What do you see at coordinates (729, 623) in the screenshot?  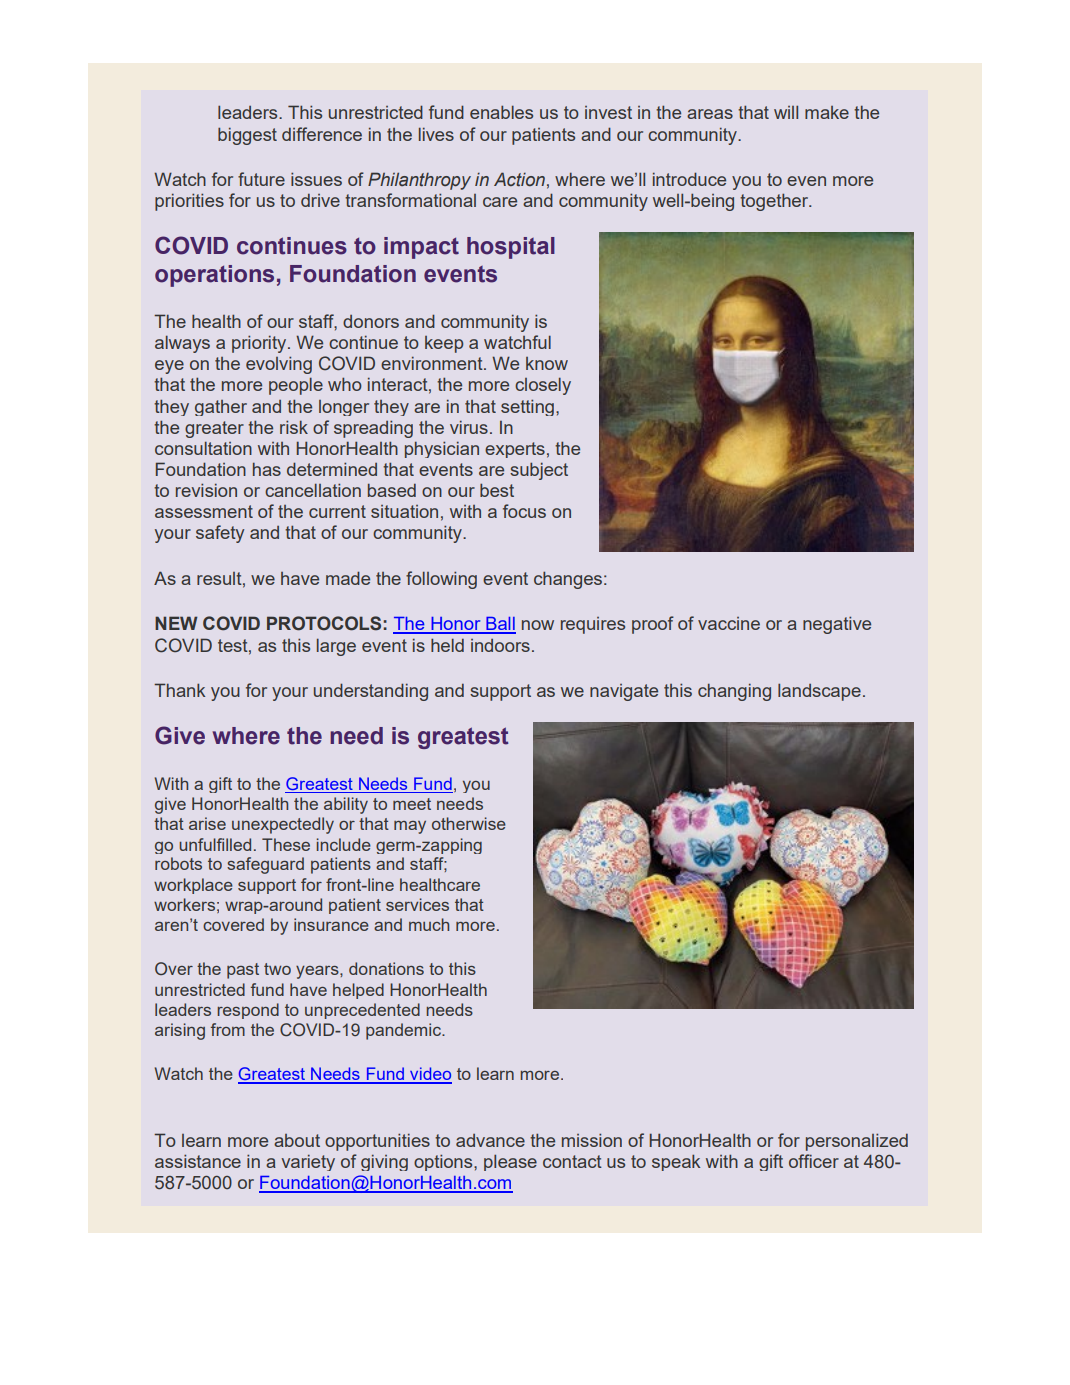 I see `vaccine` at bounding box center [729, 623].
